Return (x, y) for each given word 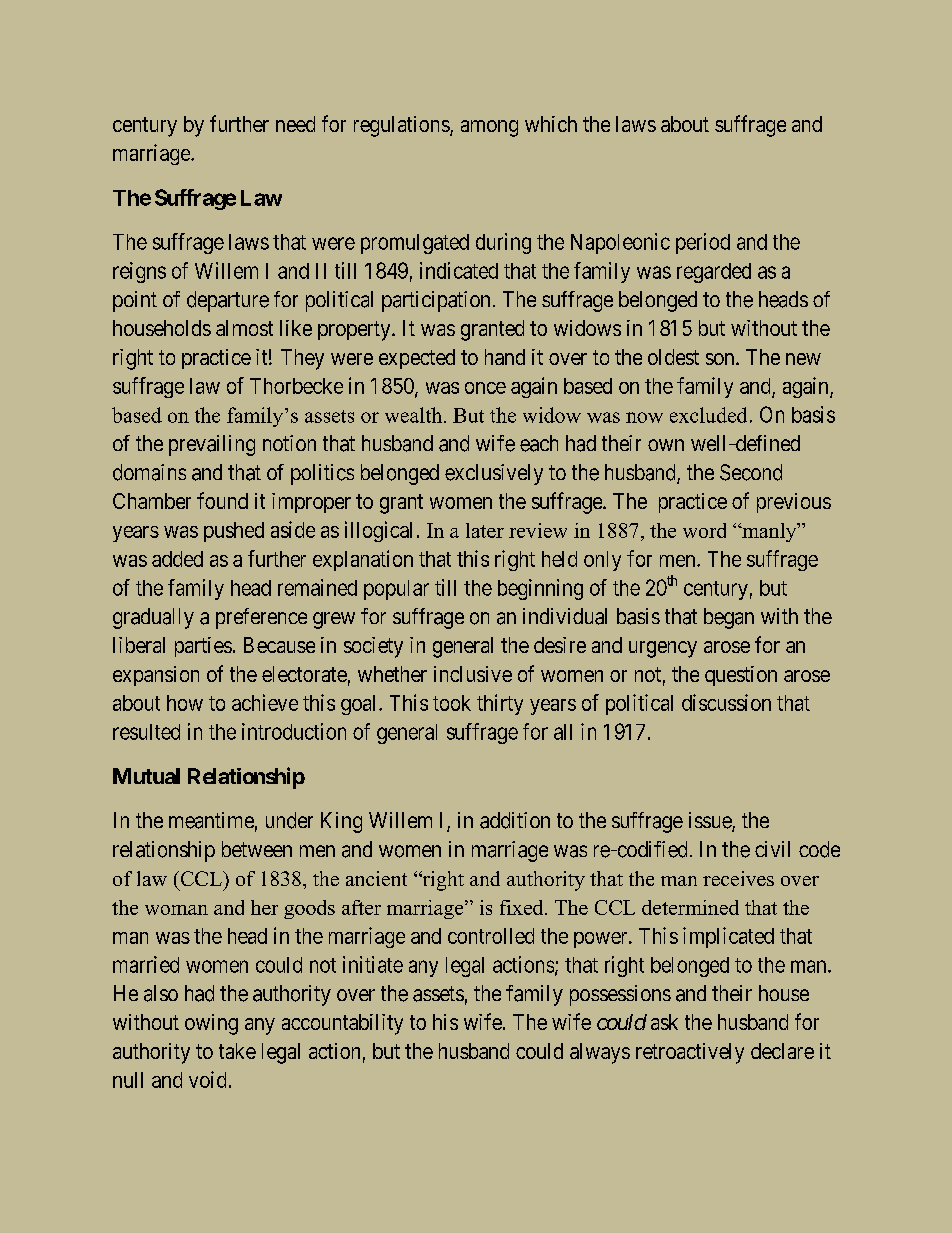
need (295, 124)
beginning (540, 589)
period (703, 243)
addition (515, 820)
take (237, 1051)
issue (711, 821)
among (489, 128)
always (600, 1053)
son (721, 359)
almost (244, 328)
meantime (211, 820)
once (485, 388)
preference (261, 618)
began (729, 618)
